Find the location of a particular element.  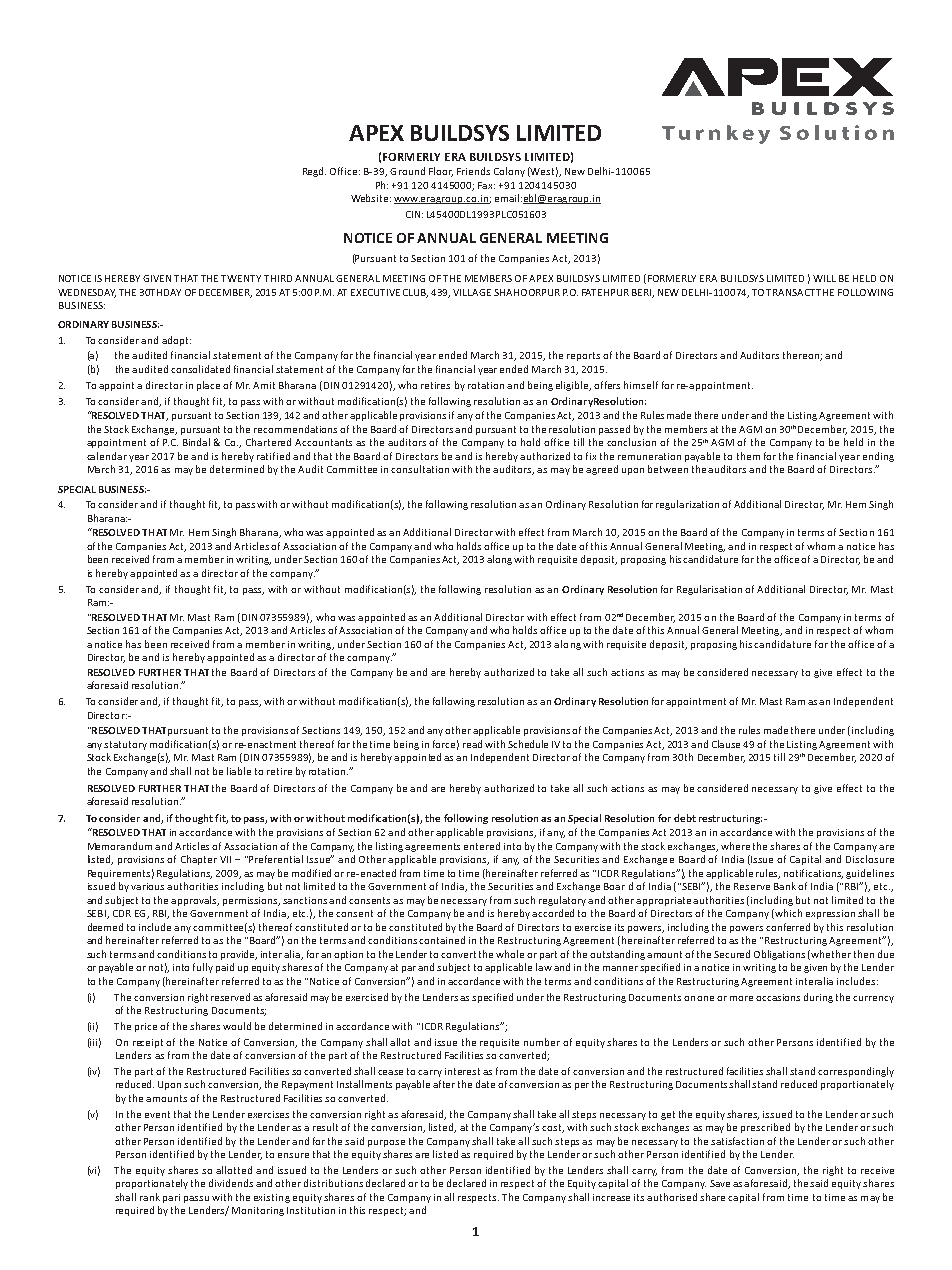

pari is located at coordinates (171, 1198).
